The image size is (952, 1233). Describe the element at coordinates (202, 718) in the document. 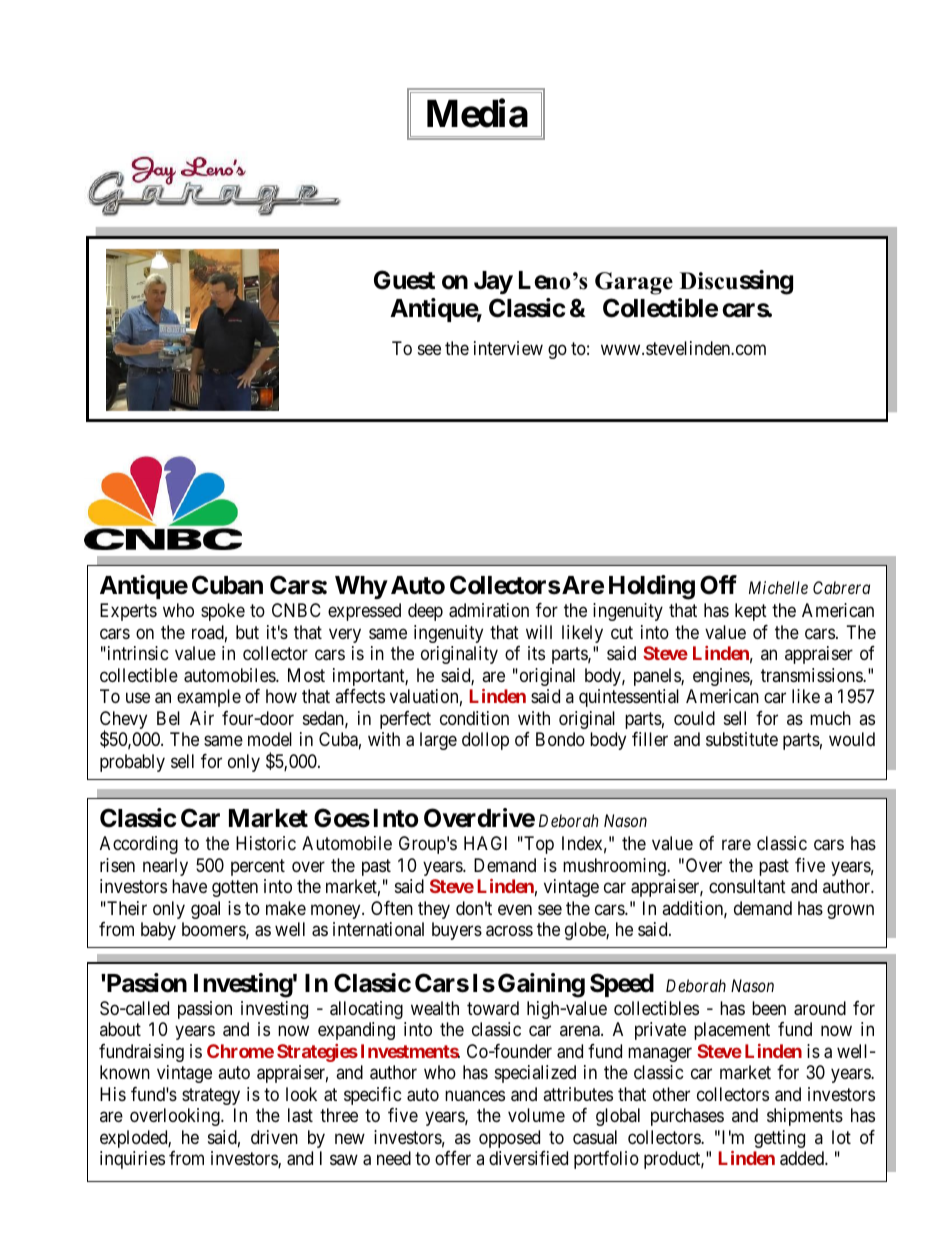

I see `Air` at that location.
